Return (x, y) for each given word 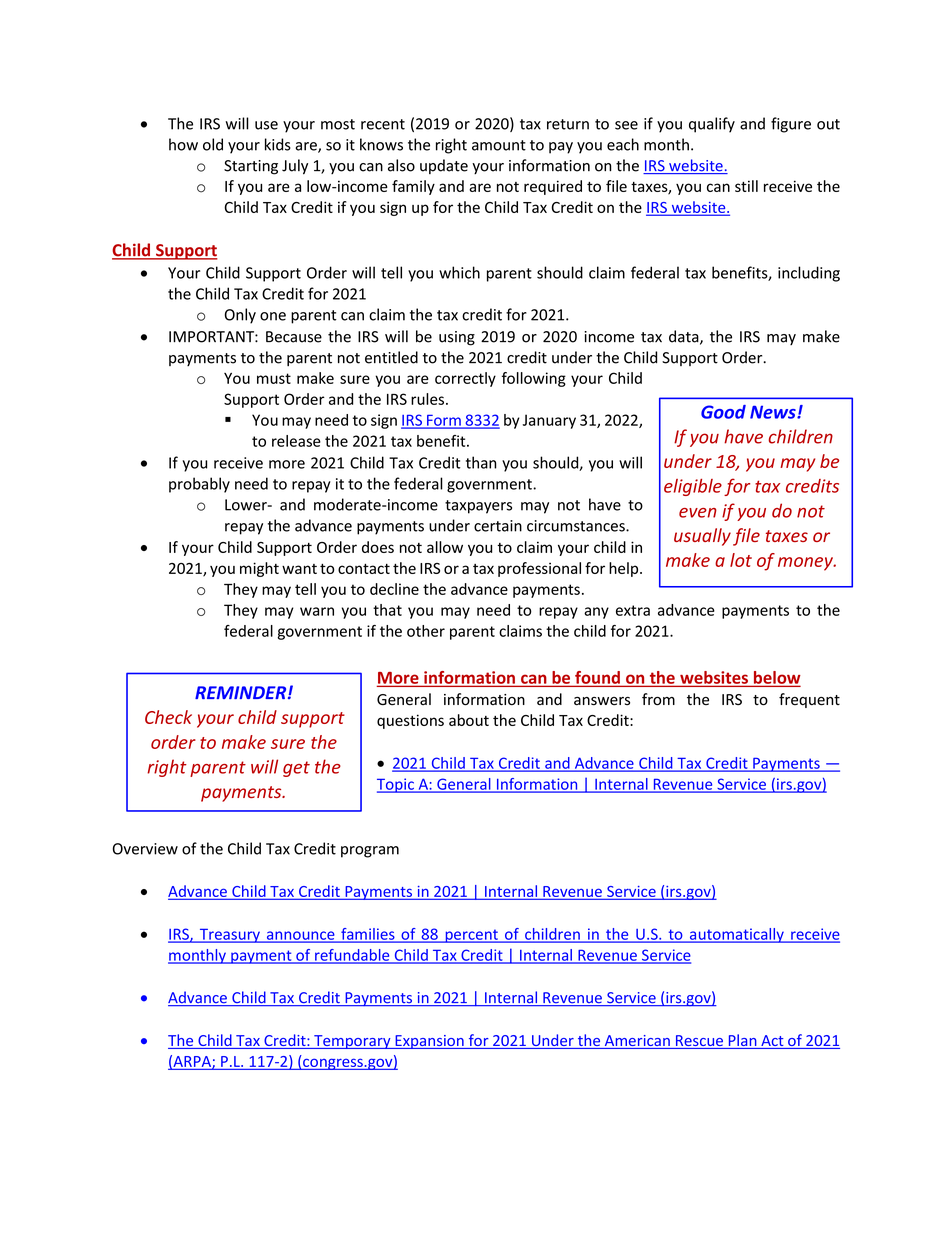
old (213, 144)
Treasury (229, 935)
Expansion (429, 1042)
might (259, 569)
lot (741, 560)
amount (499, 145)
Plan (742, 1041)
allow (445, 547)
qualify (712, 125)
